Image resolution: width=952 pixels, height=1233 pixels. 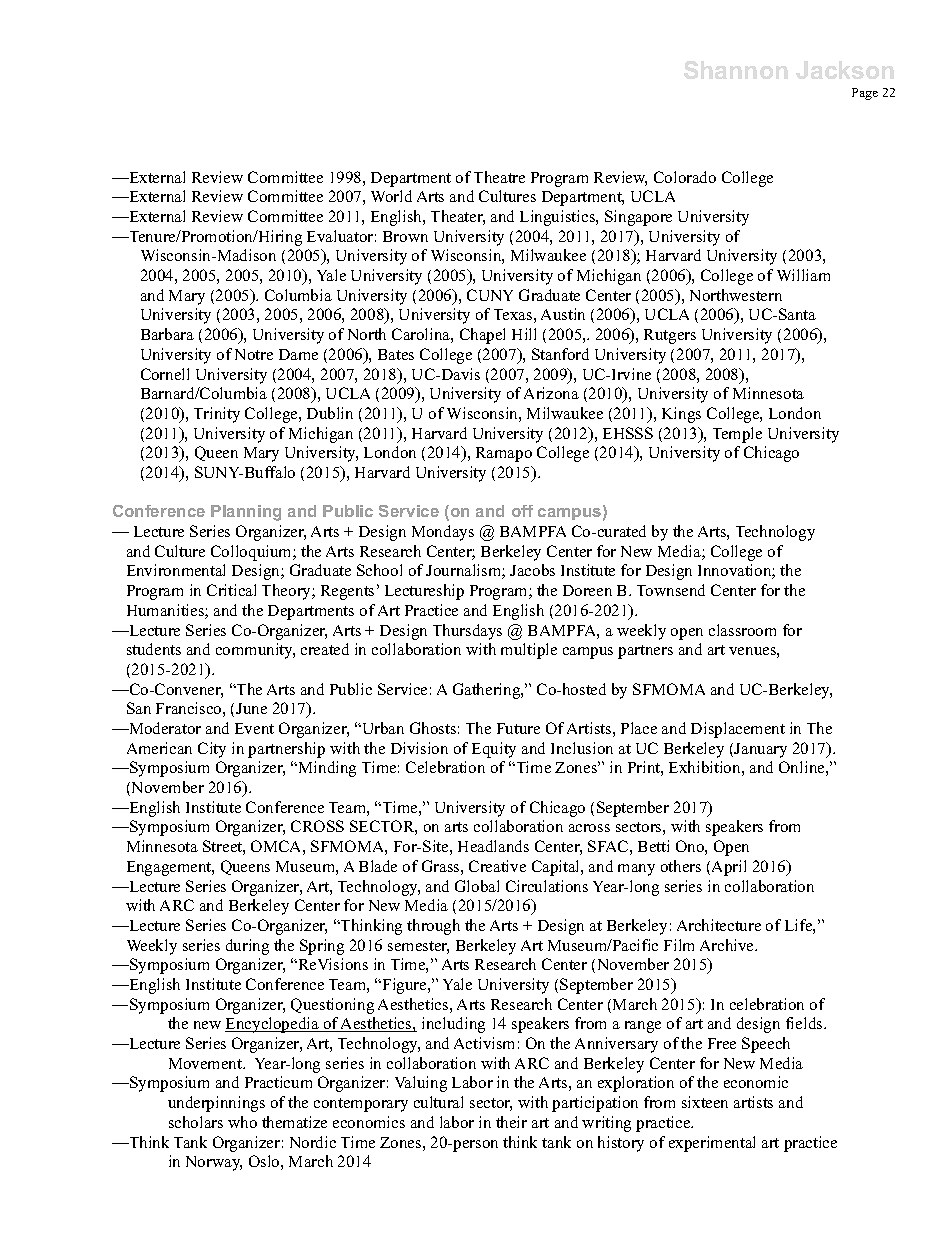 What do you see at coordinates (242, 1122) in the page?
I see `who` at bounding box center [242, 1122].
